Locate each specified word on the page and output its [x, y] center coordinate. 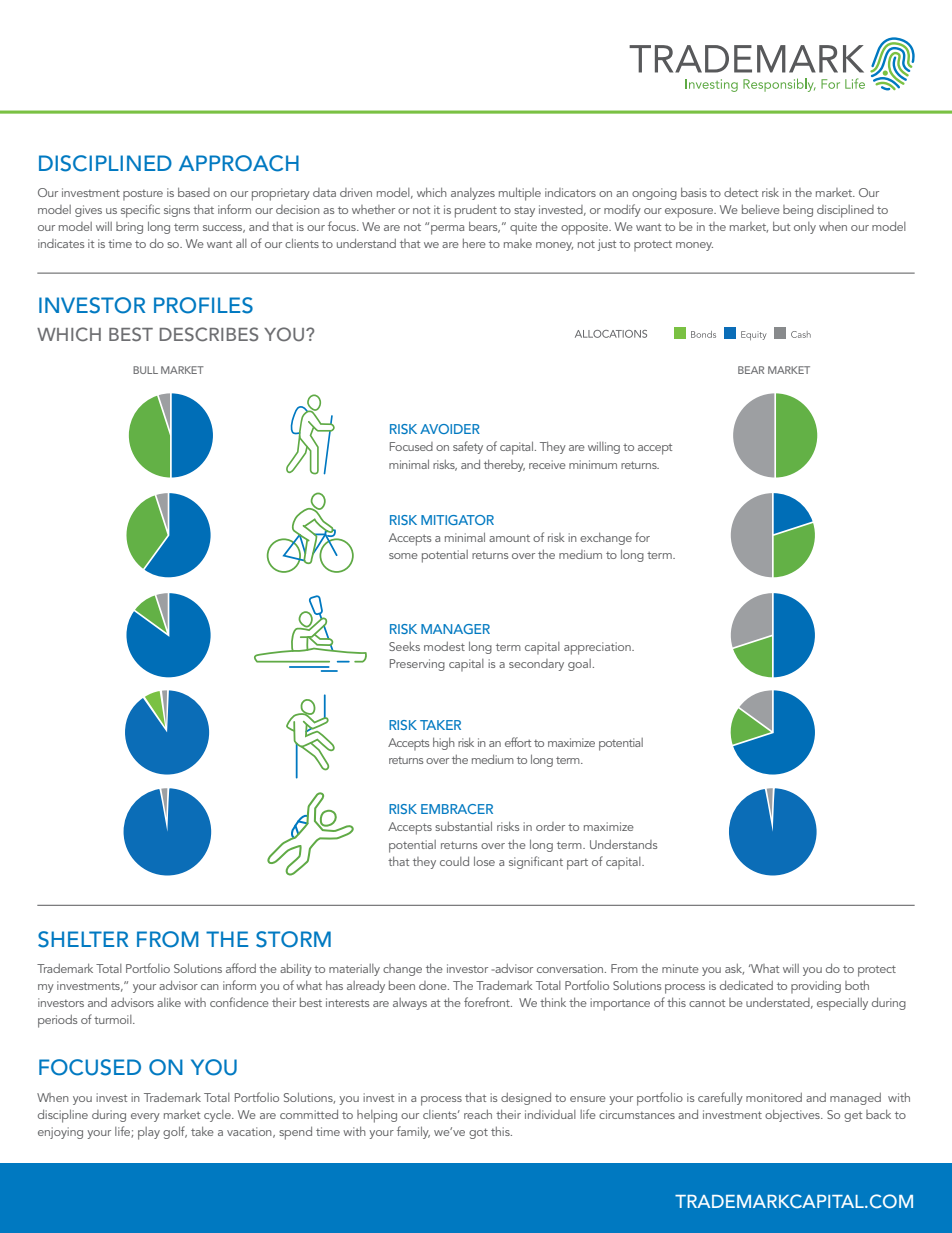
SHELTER [83, 939]
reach [478, 1114]
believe [761, 209]
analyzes [473, 194]
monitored [774, 1097]
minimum [593, 464]
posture [143, 195]
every [145, 1117]
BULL [145, 370]
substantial [463, 826]
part [577, 864]
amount [509, 538]
